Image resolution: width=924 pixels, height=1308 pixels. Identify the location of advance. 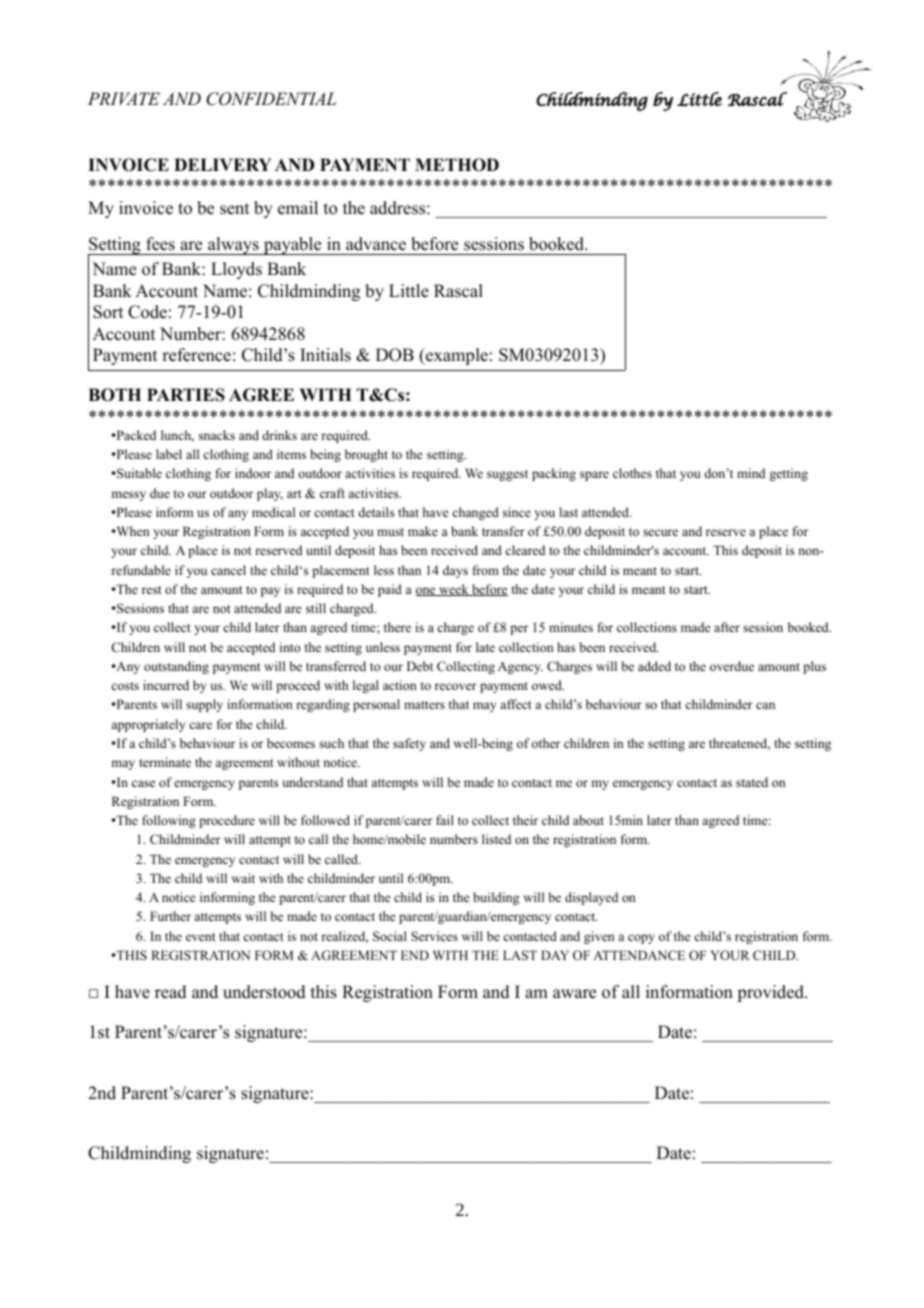
(376, 244).
